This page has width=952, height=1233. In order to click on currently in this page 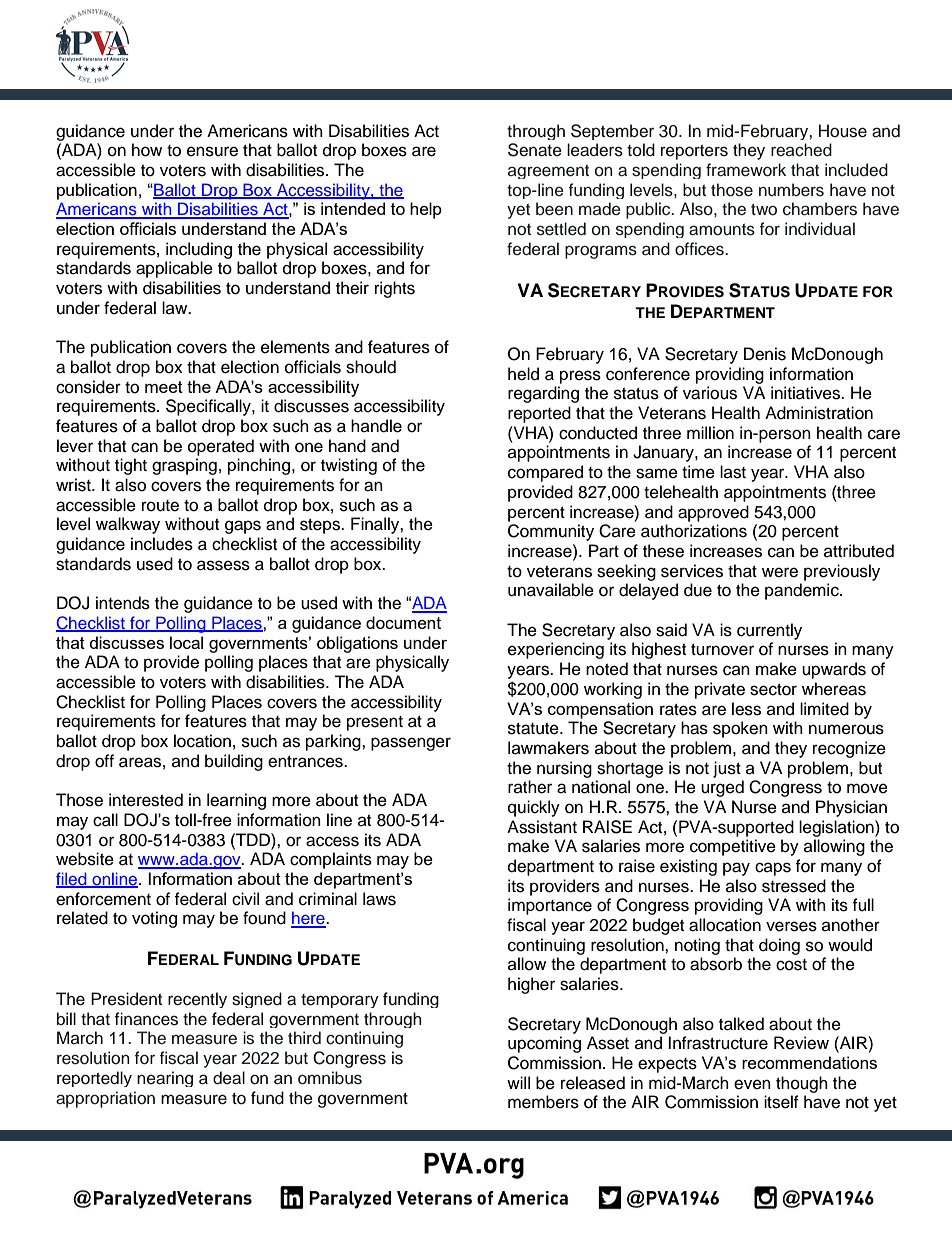, I will do `click(769, 631)`.
